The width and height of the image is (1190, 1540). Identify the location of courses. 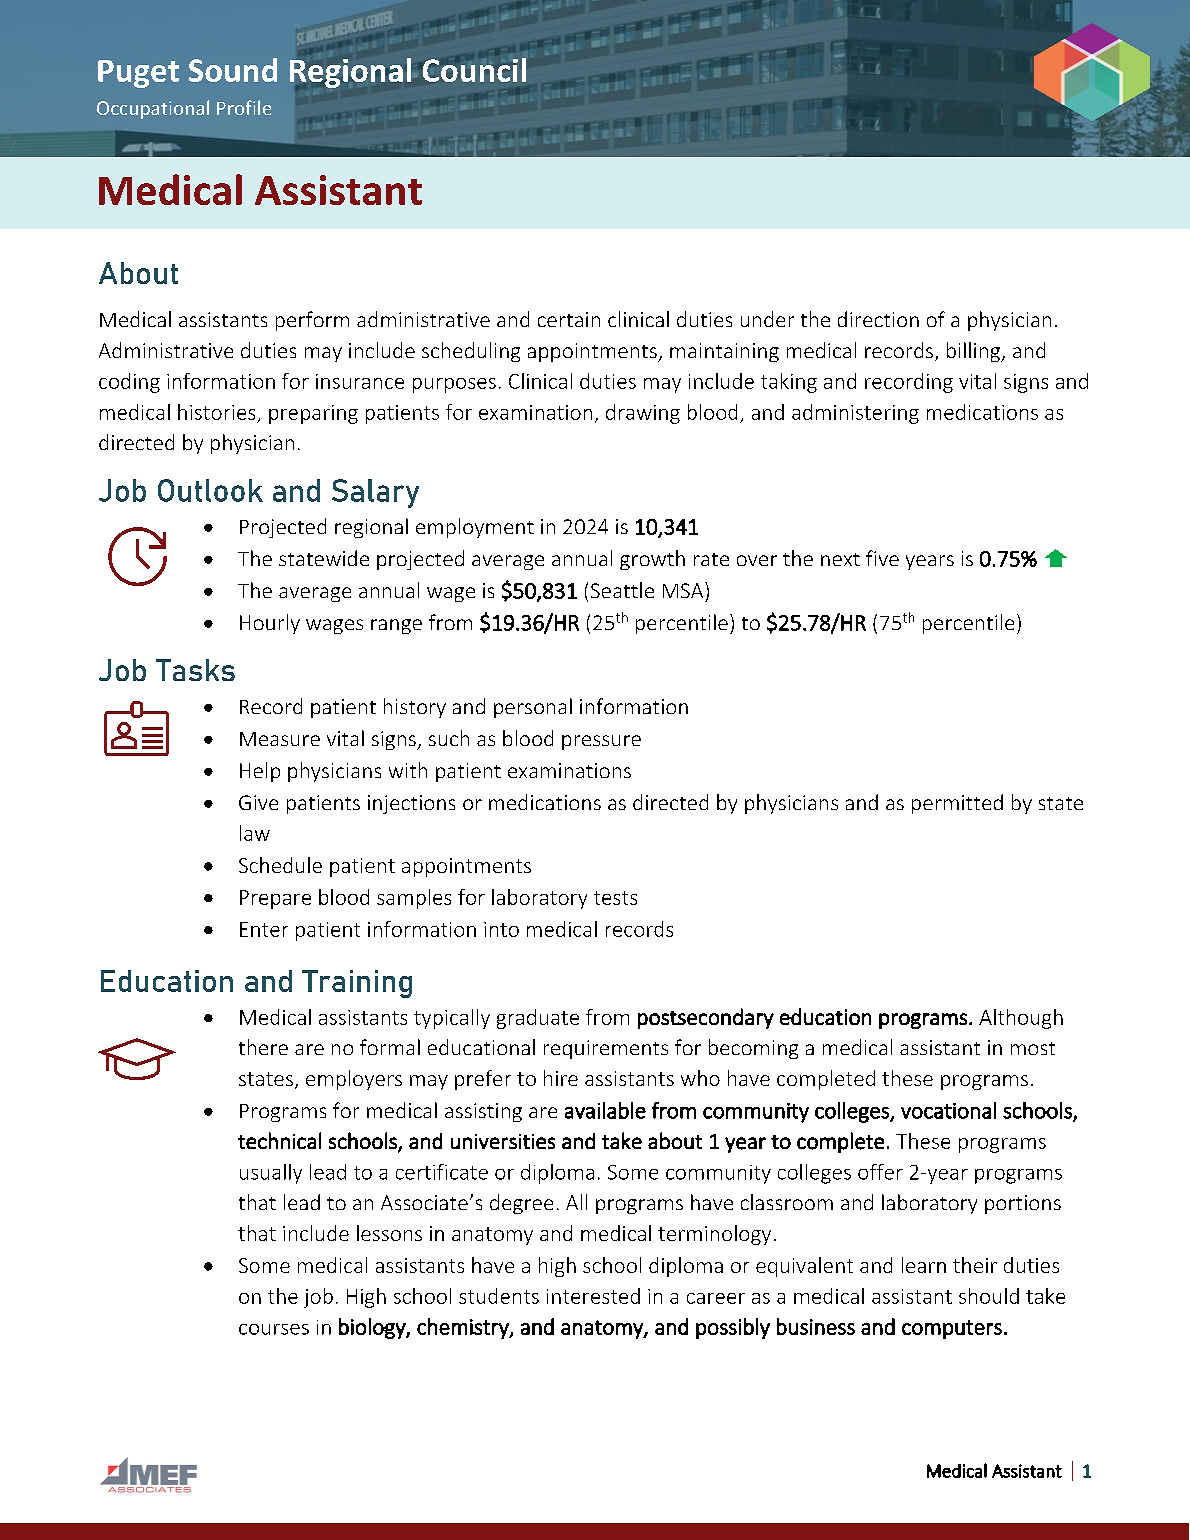
(274, 1329).
